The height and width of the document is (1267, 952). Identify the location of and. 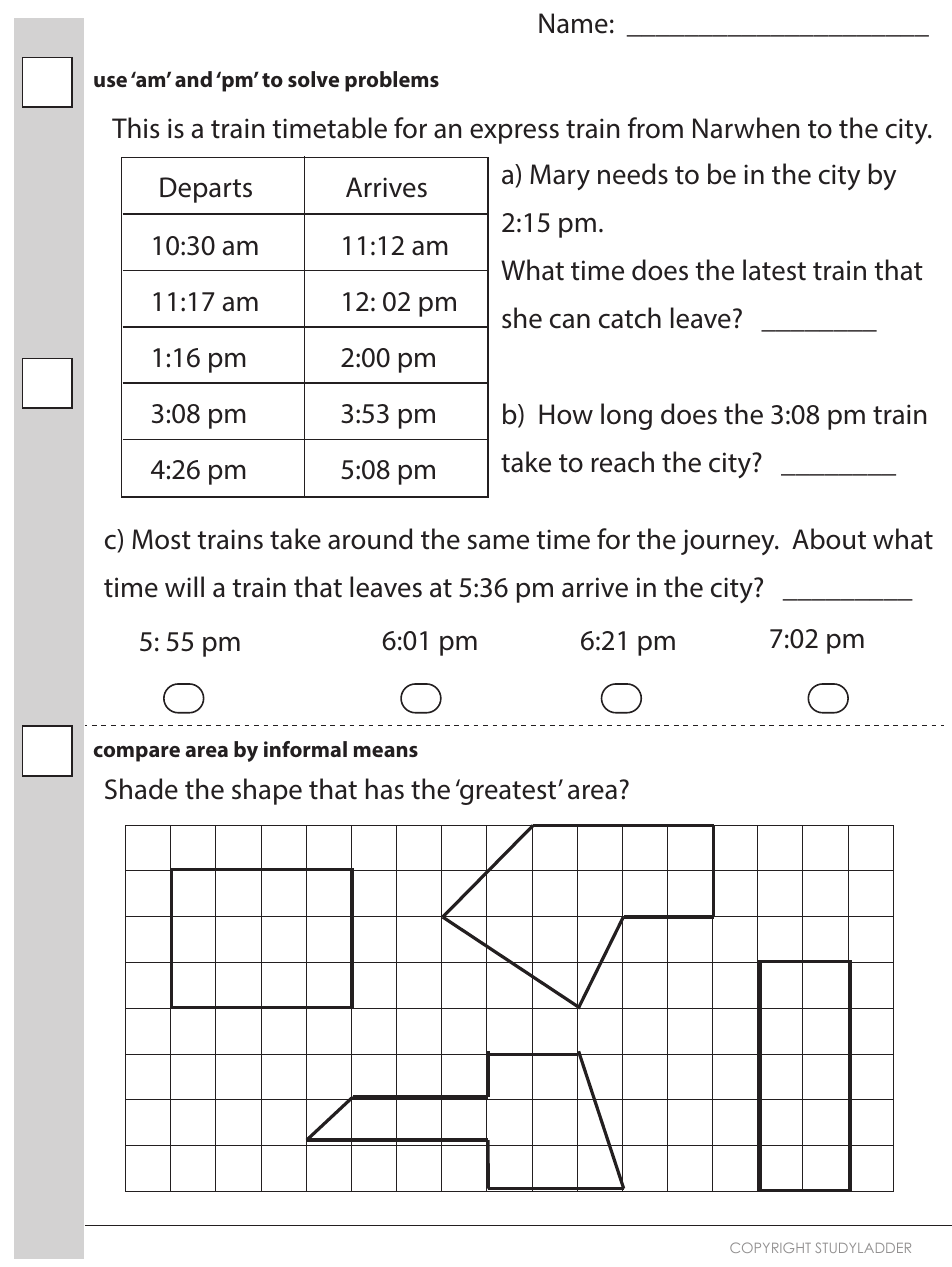
(193, 79).
